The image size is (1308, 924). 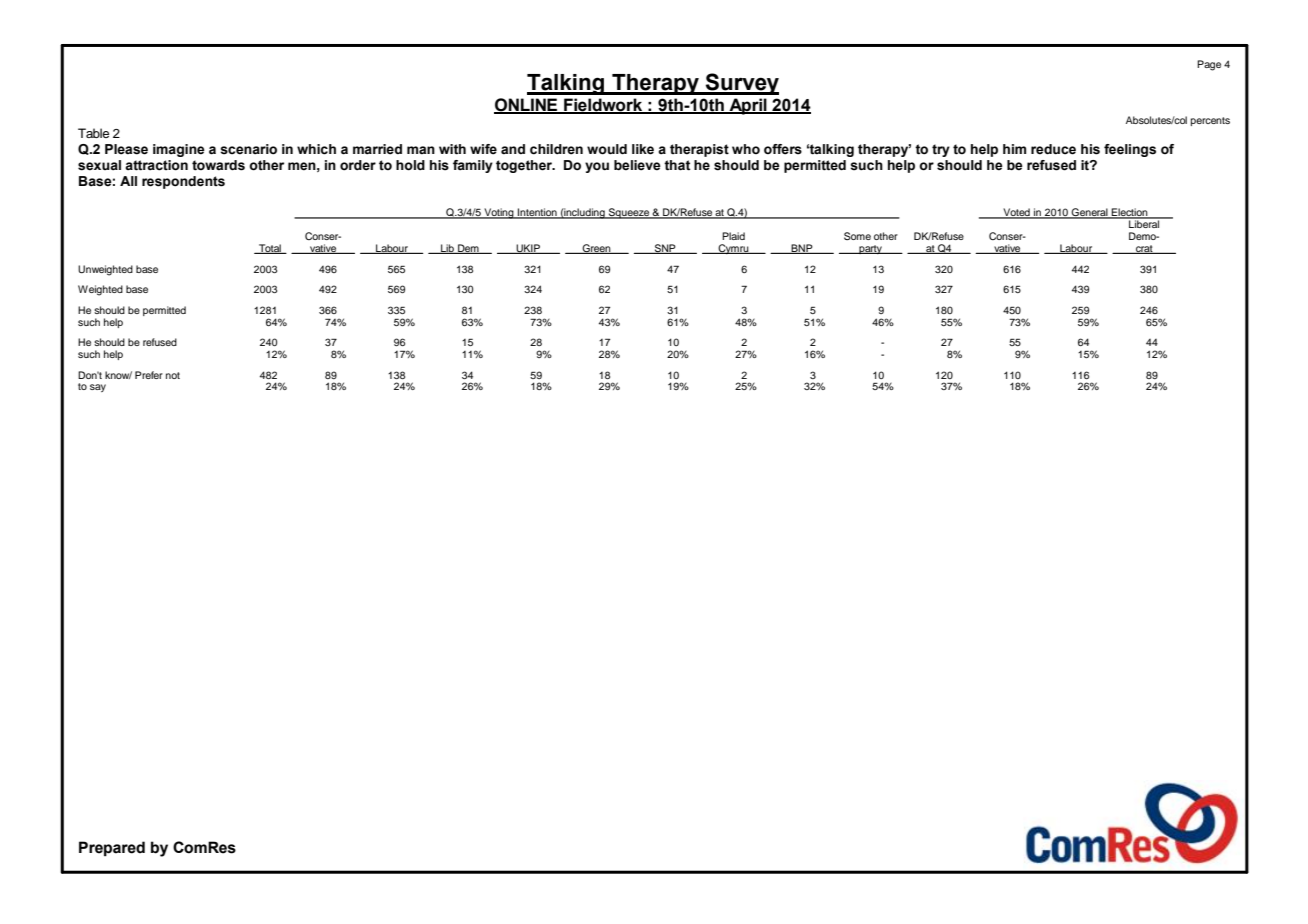 I want to click on party, so click(x=871, y=249).
